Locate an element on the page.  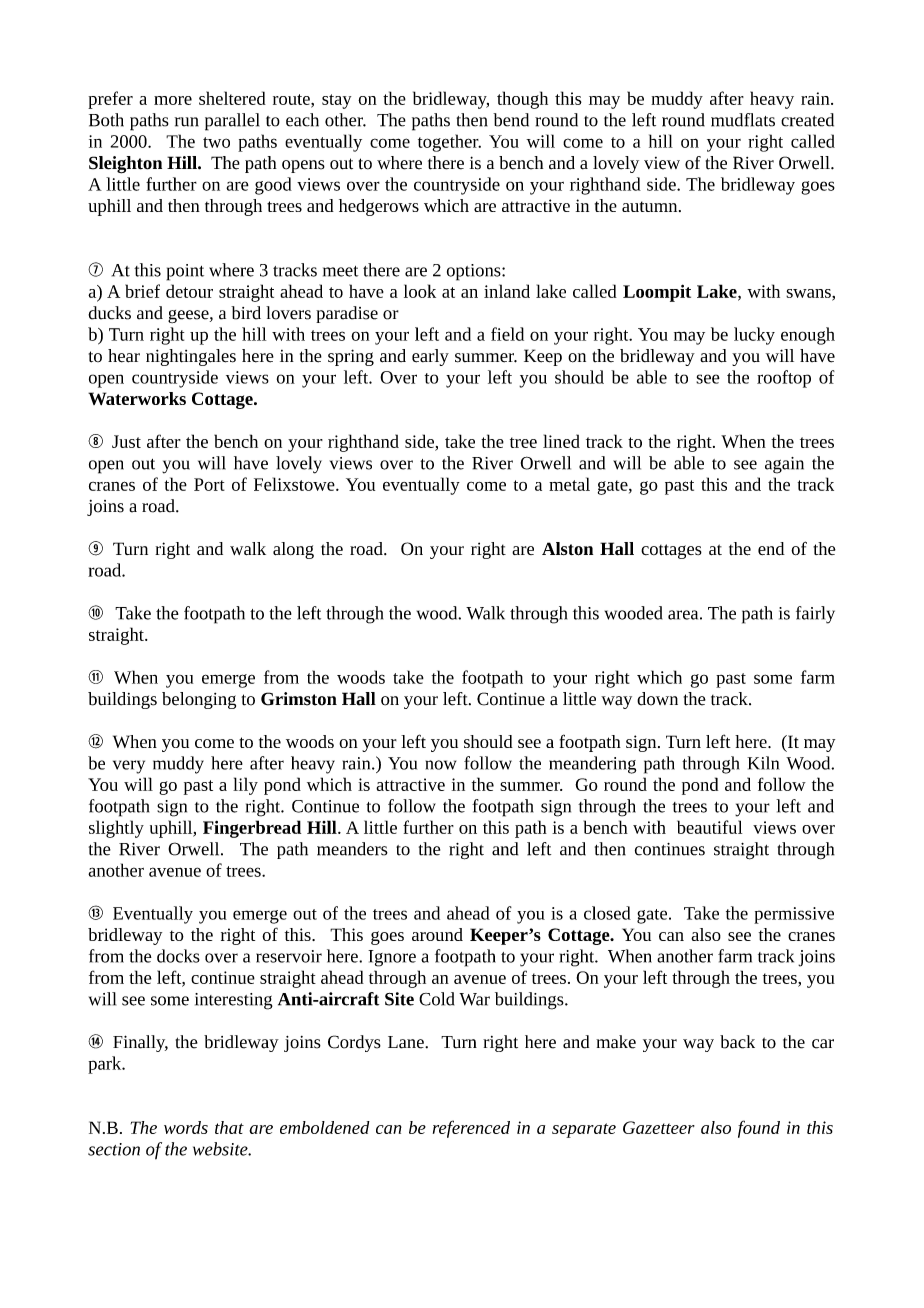
referenced is located at coordinates (471, 1129).
